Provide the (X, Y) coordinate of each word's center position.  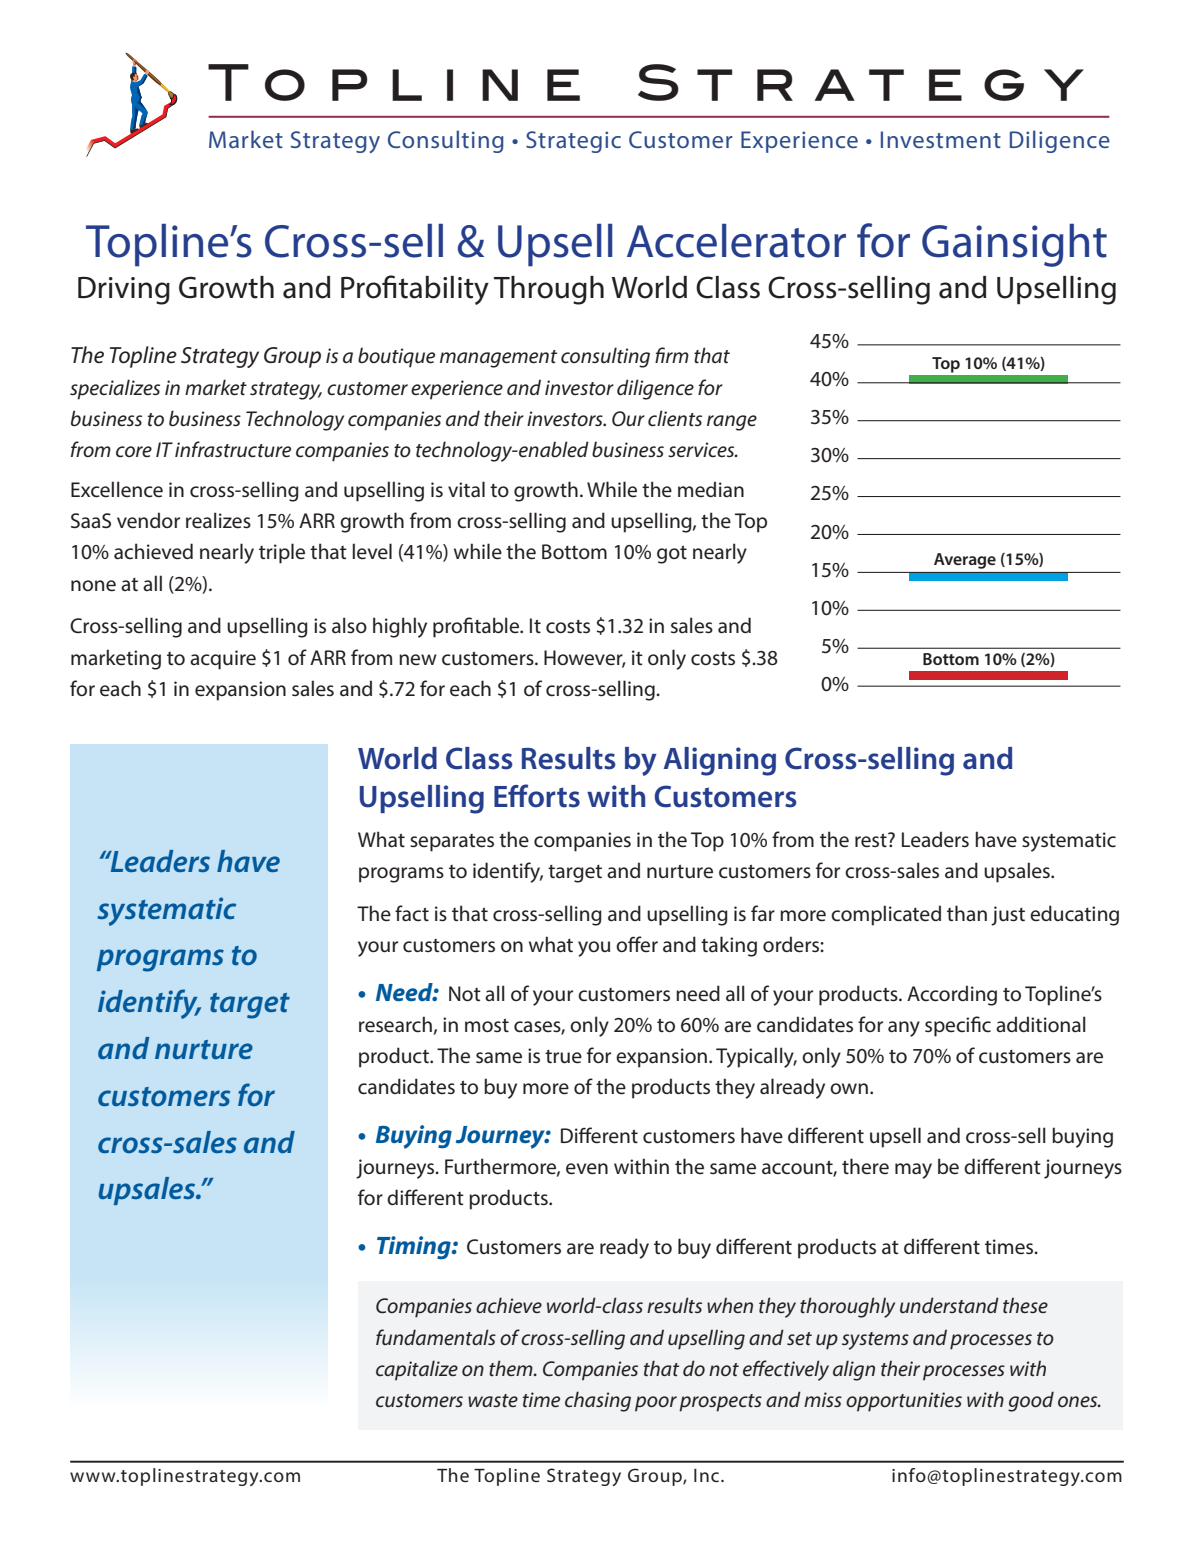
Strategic (573, 142)
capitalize (417, 1370)
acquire (223, 660)
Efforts (537, 796)
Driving (124, 291)
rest (872, 840)
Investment (941, 139)
